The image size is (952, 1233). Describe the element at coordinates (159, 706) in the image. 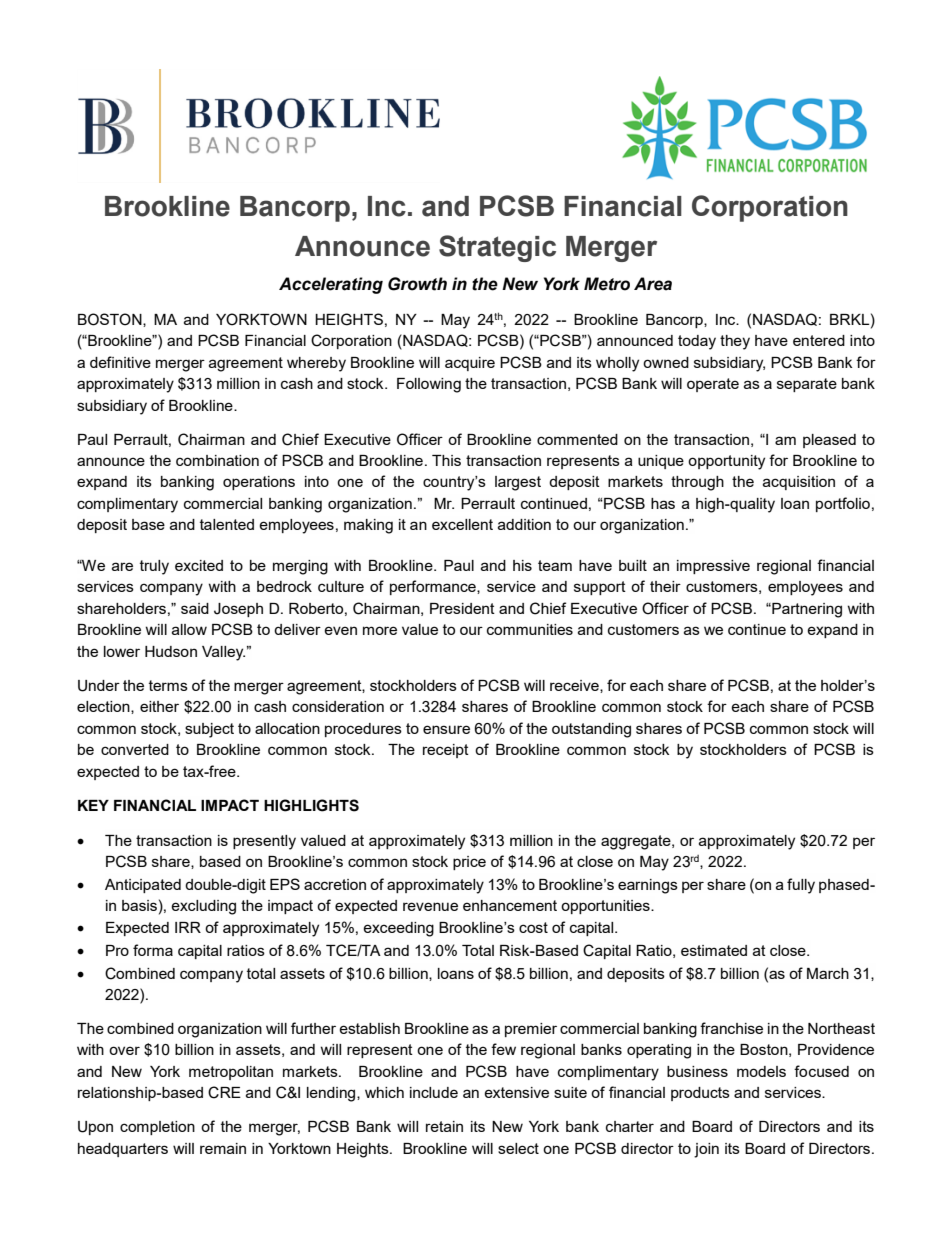

I see `either` at that location.
